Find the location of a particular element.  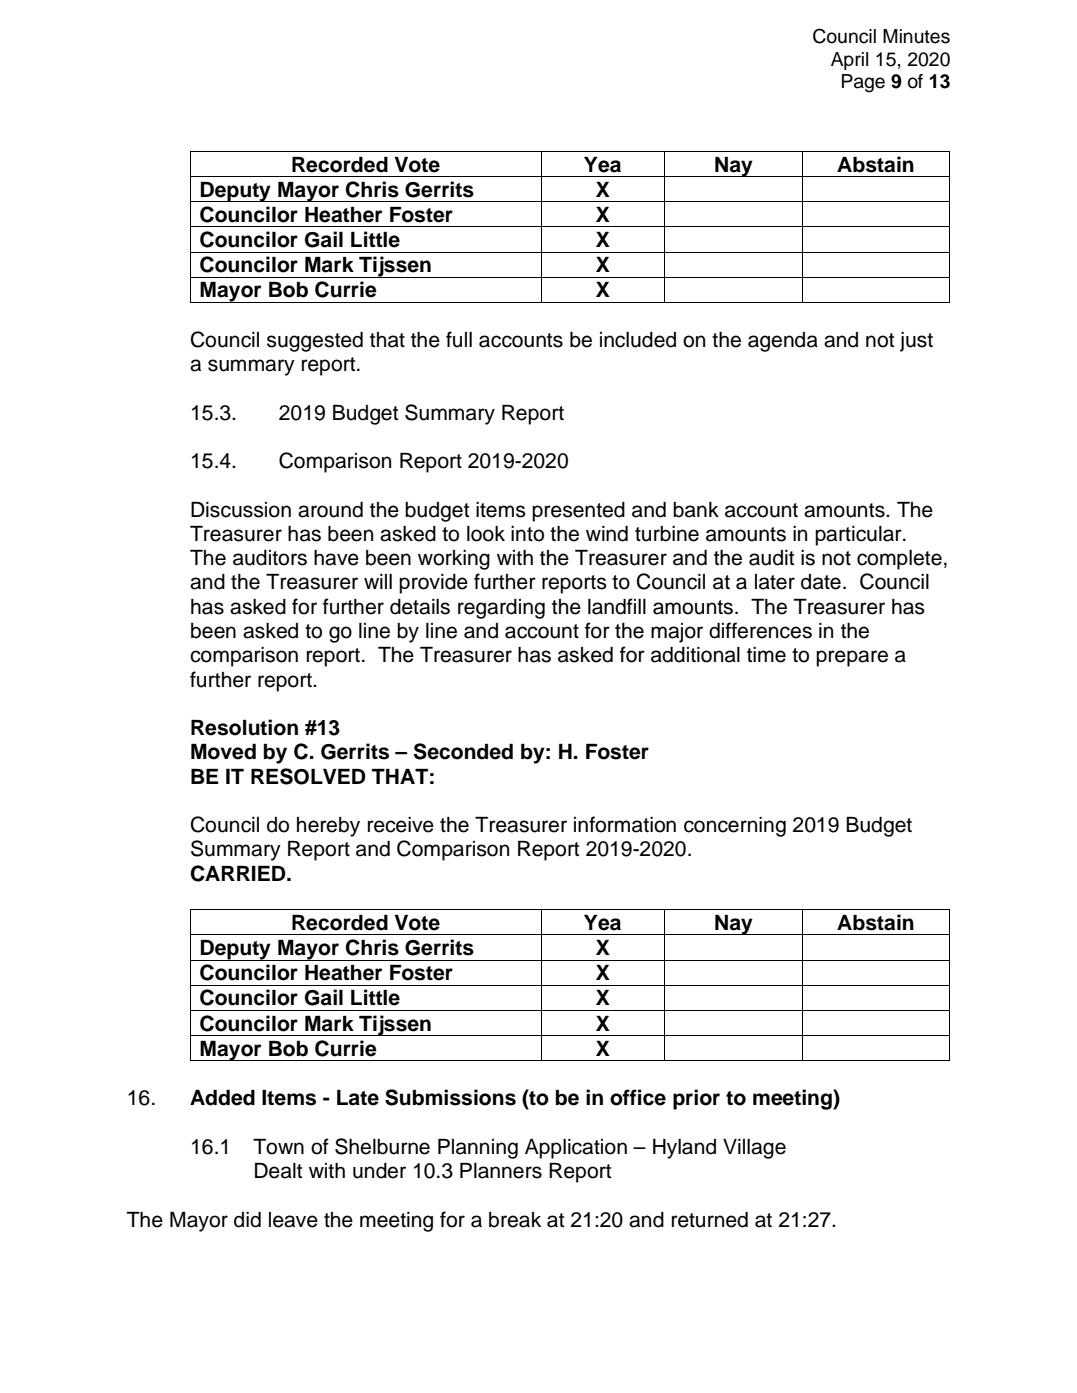

suggested is located at coordinates (315, 342).
